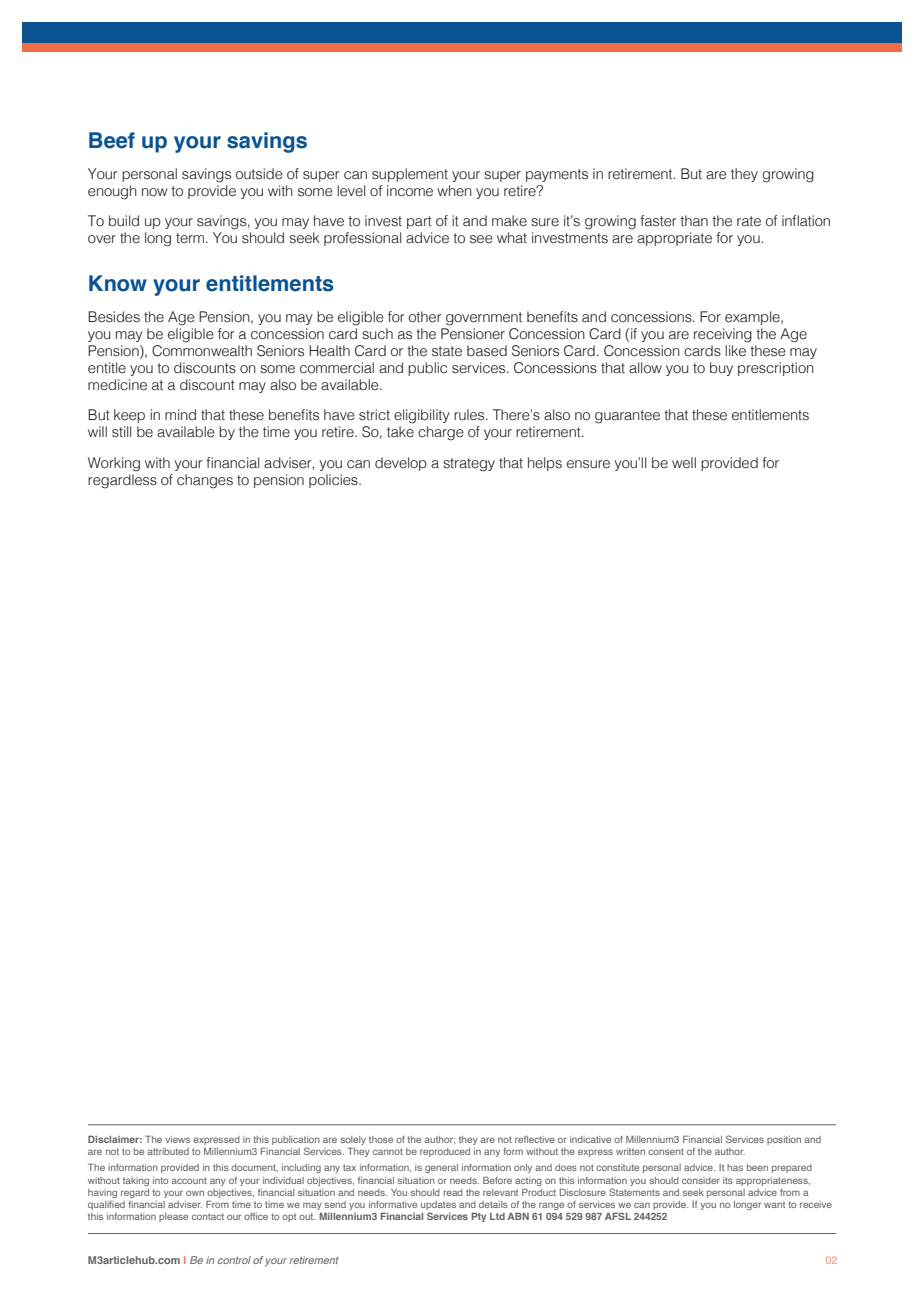 This image has width=924, height=1308. I want to click on reproduced, so click(445, 1152).
